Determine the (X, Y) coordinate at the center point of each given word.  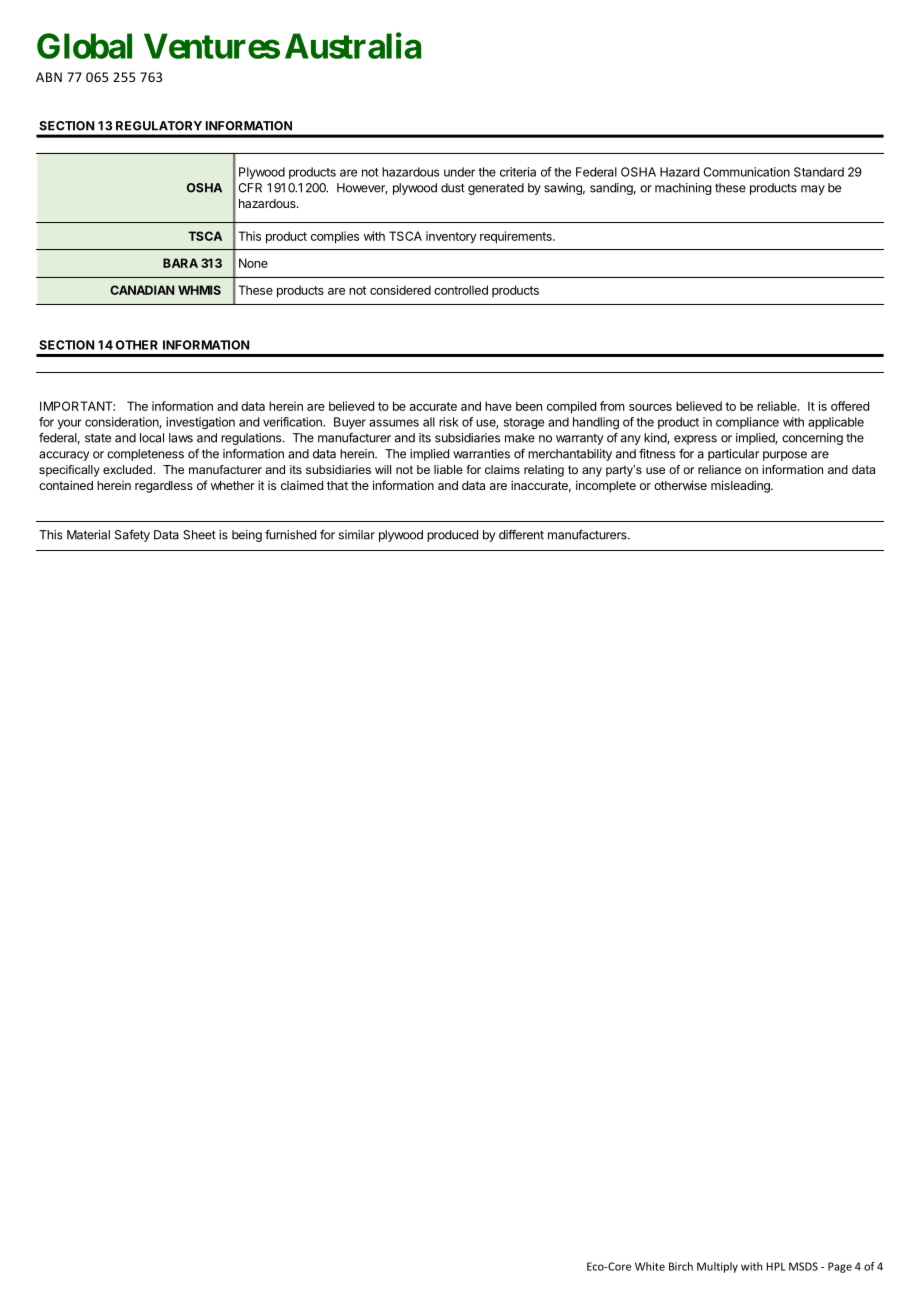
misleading (741, 486)
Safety (132, 536)
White (650, 1266)
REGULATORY (159, 126)
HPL (775, 1266)
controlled (461, 290)
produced (452, 536)
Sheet (199, 535)
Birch (681, 1266)
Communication (747, 172)
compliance (747, 423)
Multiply (717, 1267)
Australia (353, 45)
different (521, 534)
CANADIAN (142, 290)
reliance (719, 469)
